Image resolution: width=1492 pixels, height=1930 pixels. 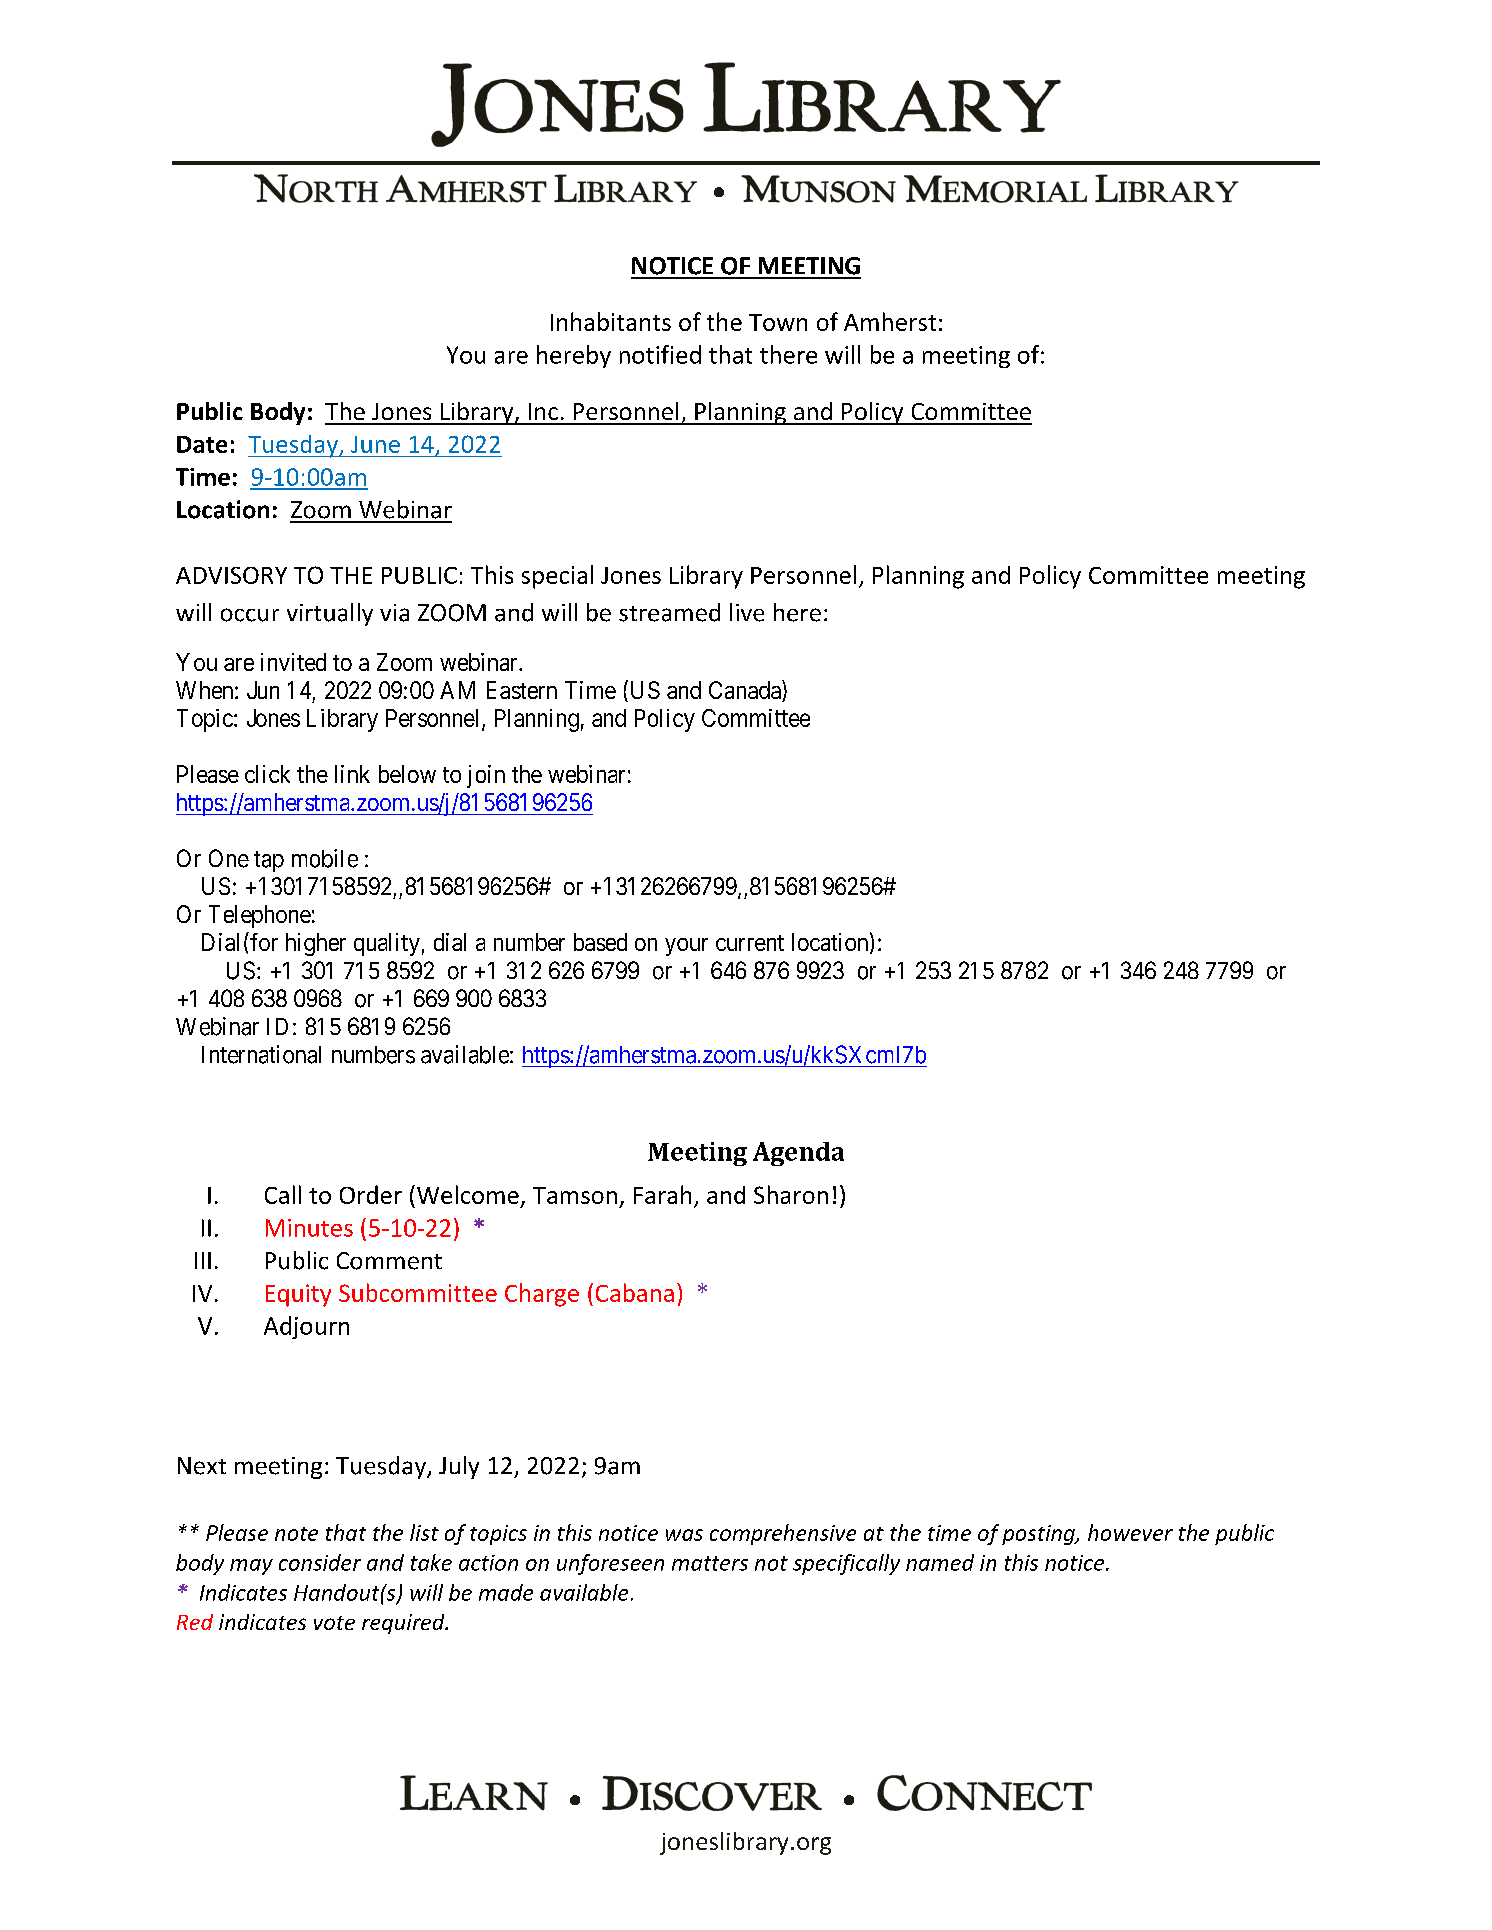 I want to click on live, so click(x=747, y=612).
